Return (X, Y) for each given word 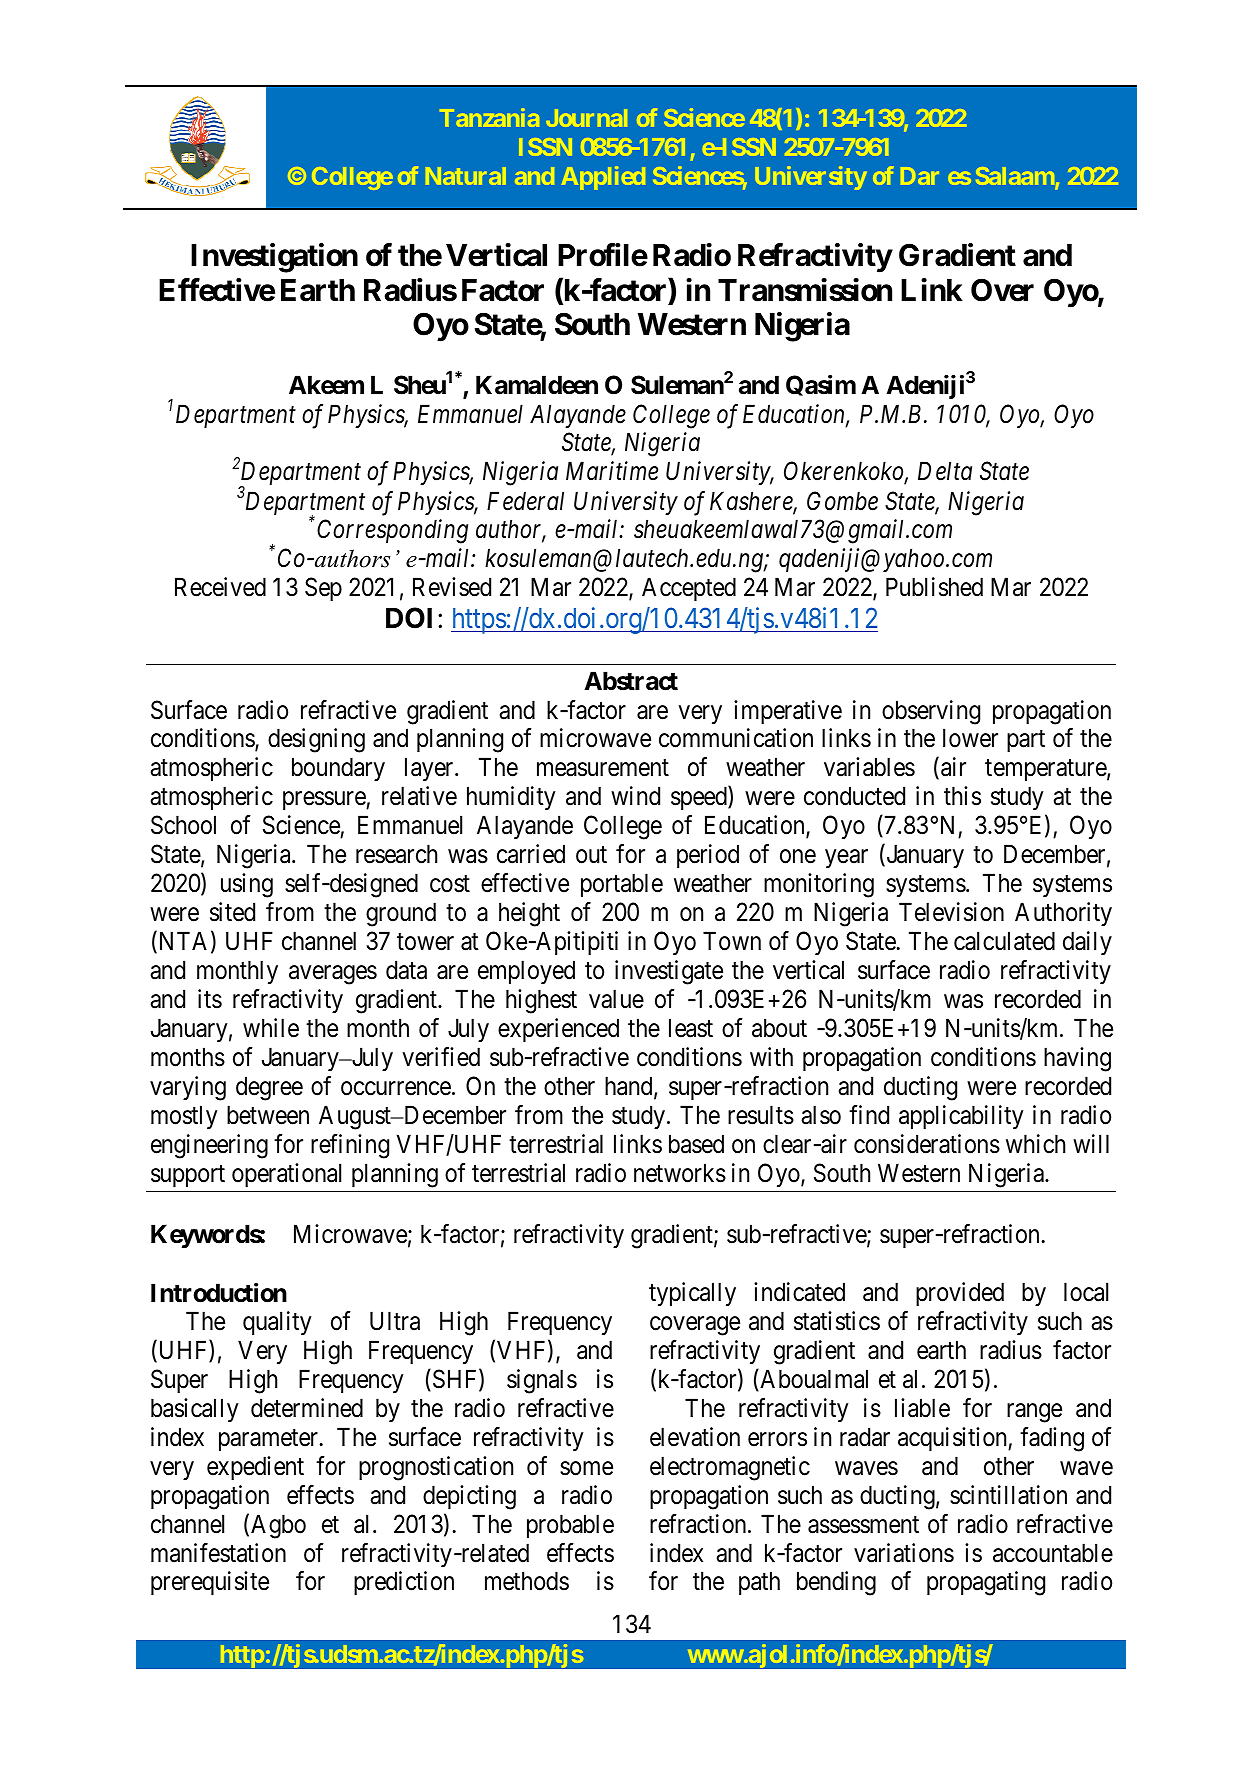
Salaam (1016, 177)
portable (622, 885)
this (962, 796)
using (247, 885)
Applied (603, 178)
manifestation (218, 1553)
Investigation (274, 258)
